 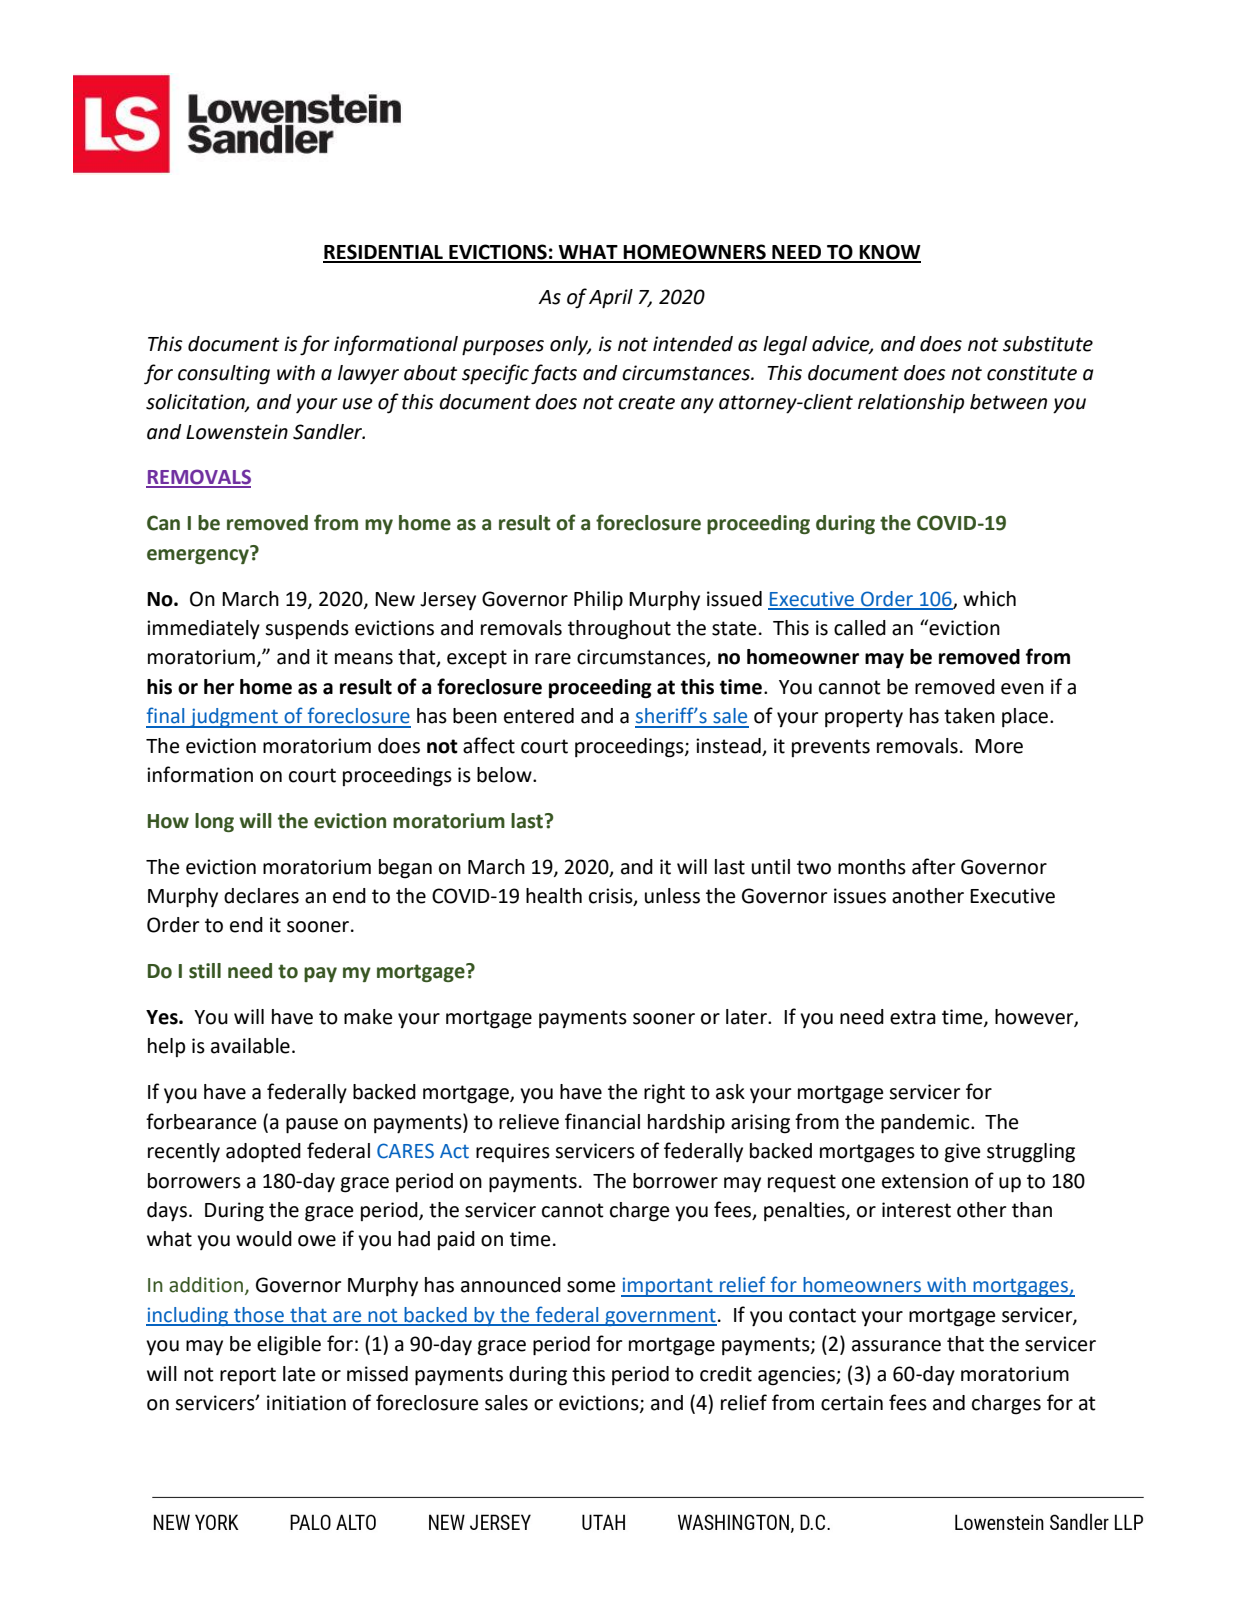 I want to click on throughout, so click(x=619, y=630).
